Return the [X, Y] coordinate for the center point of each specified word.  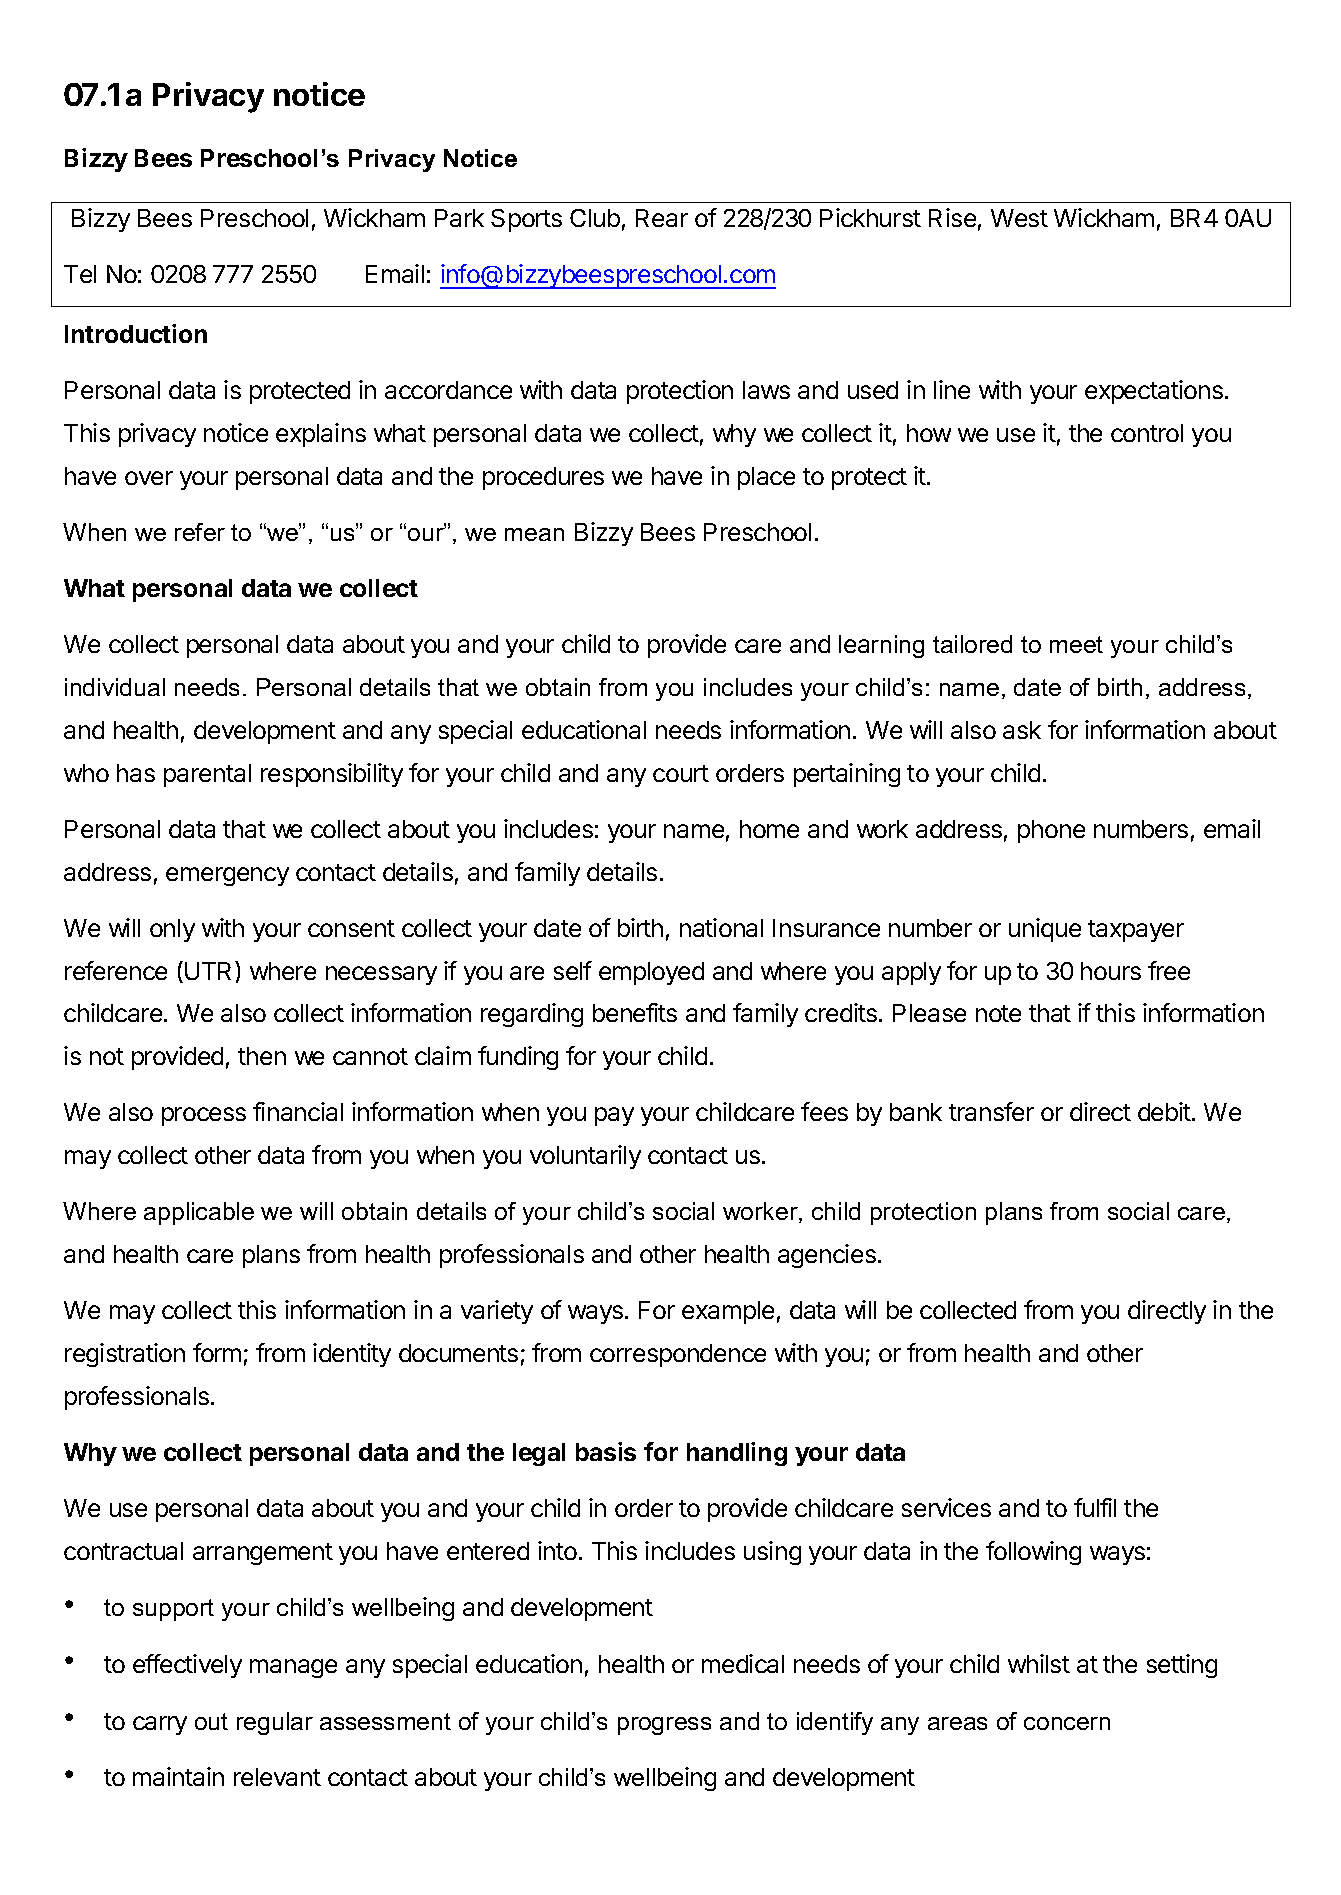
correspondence [678, 1355]
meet [1076, 644]
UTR [210, 970]
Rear [662, 218]
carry [160, 1725]
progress [664, 1726]
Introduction [136, 333]
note [998, 1013]
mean [534, 534]
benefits [635, 1012]
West [1019, 218]
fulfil [1095, 1507]
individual [115, 687]
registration [125, 1355]
